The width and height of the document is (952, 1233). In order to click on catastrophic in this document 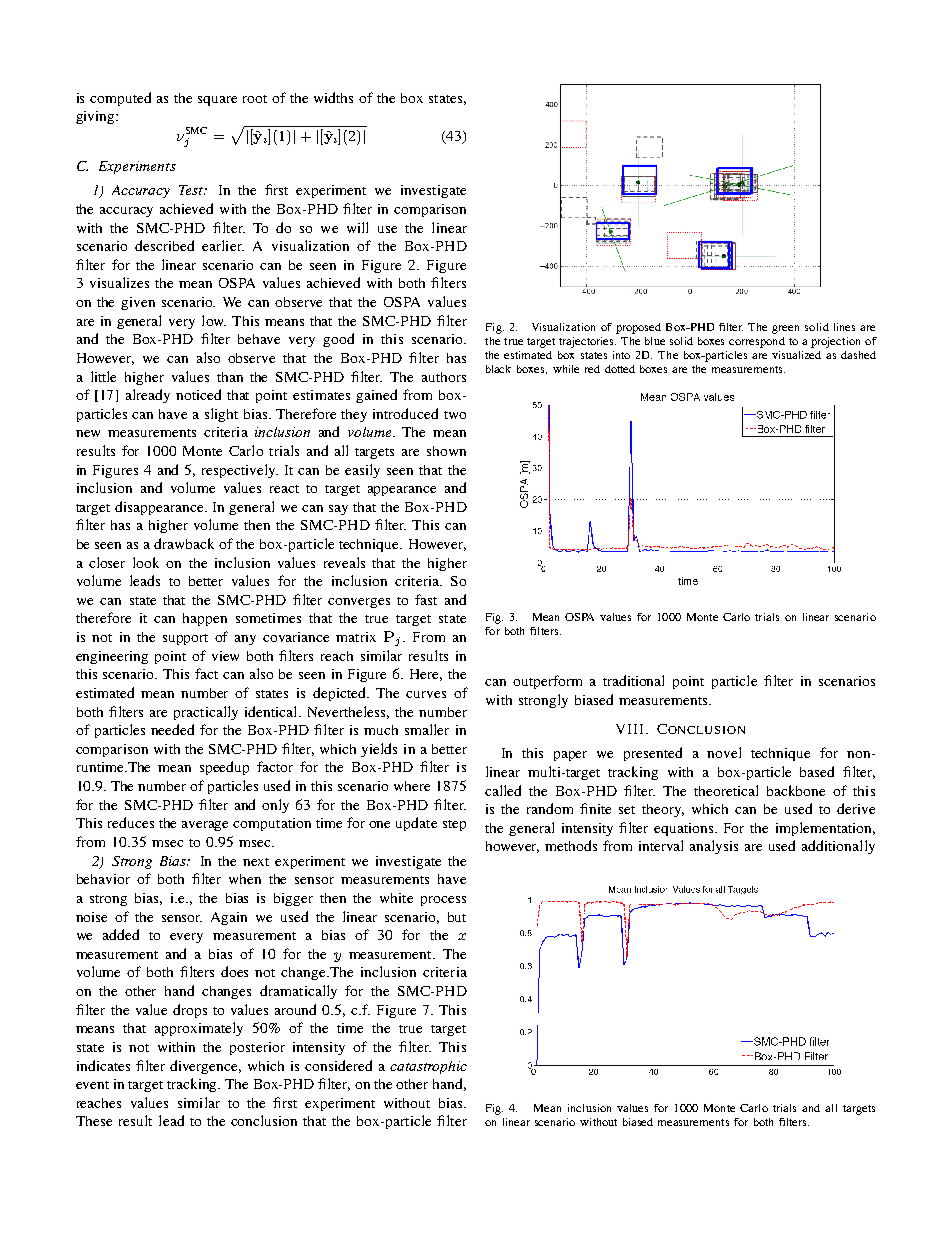, I will do `click(428, 1067)`.
